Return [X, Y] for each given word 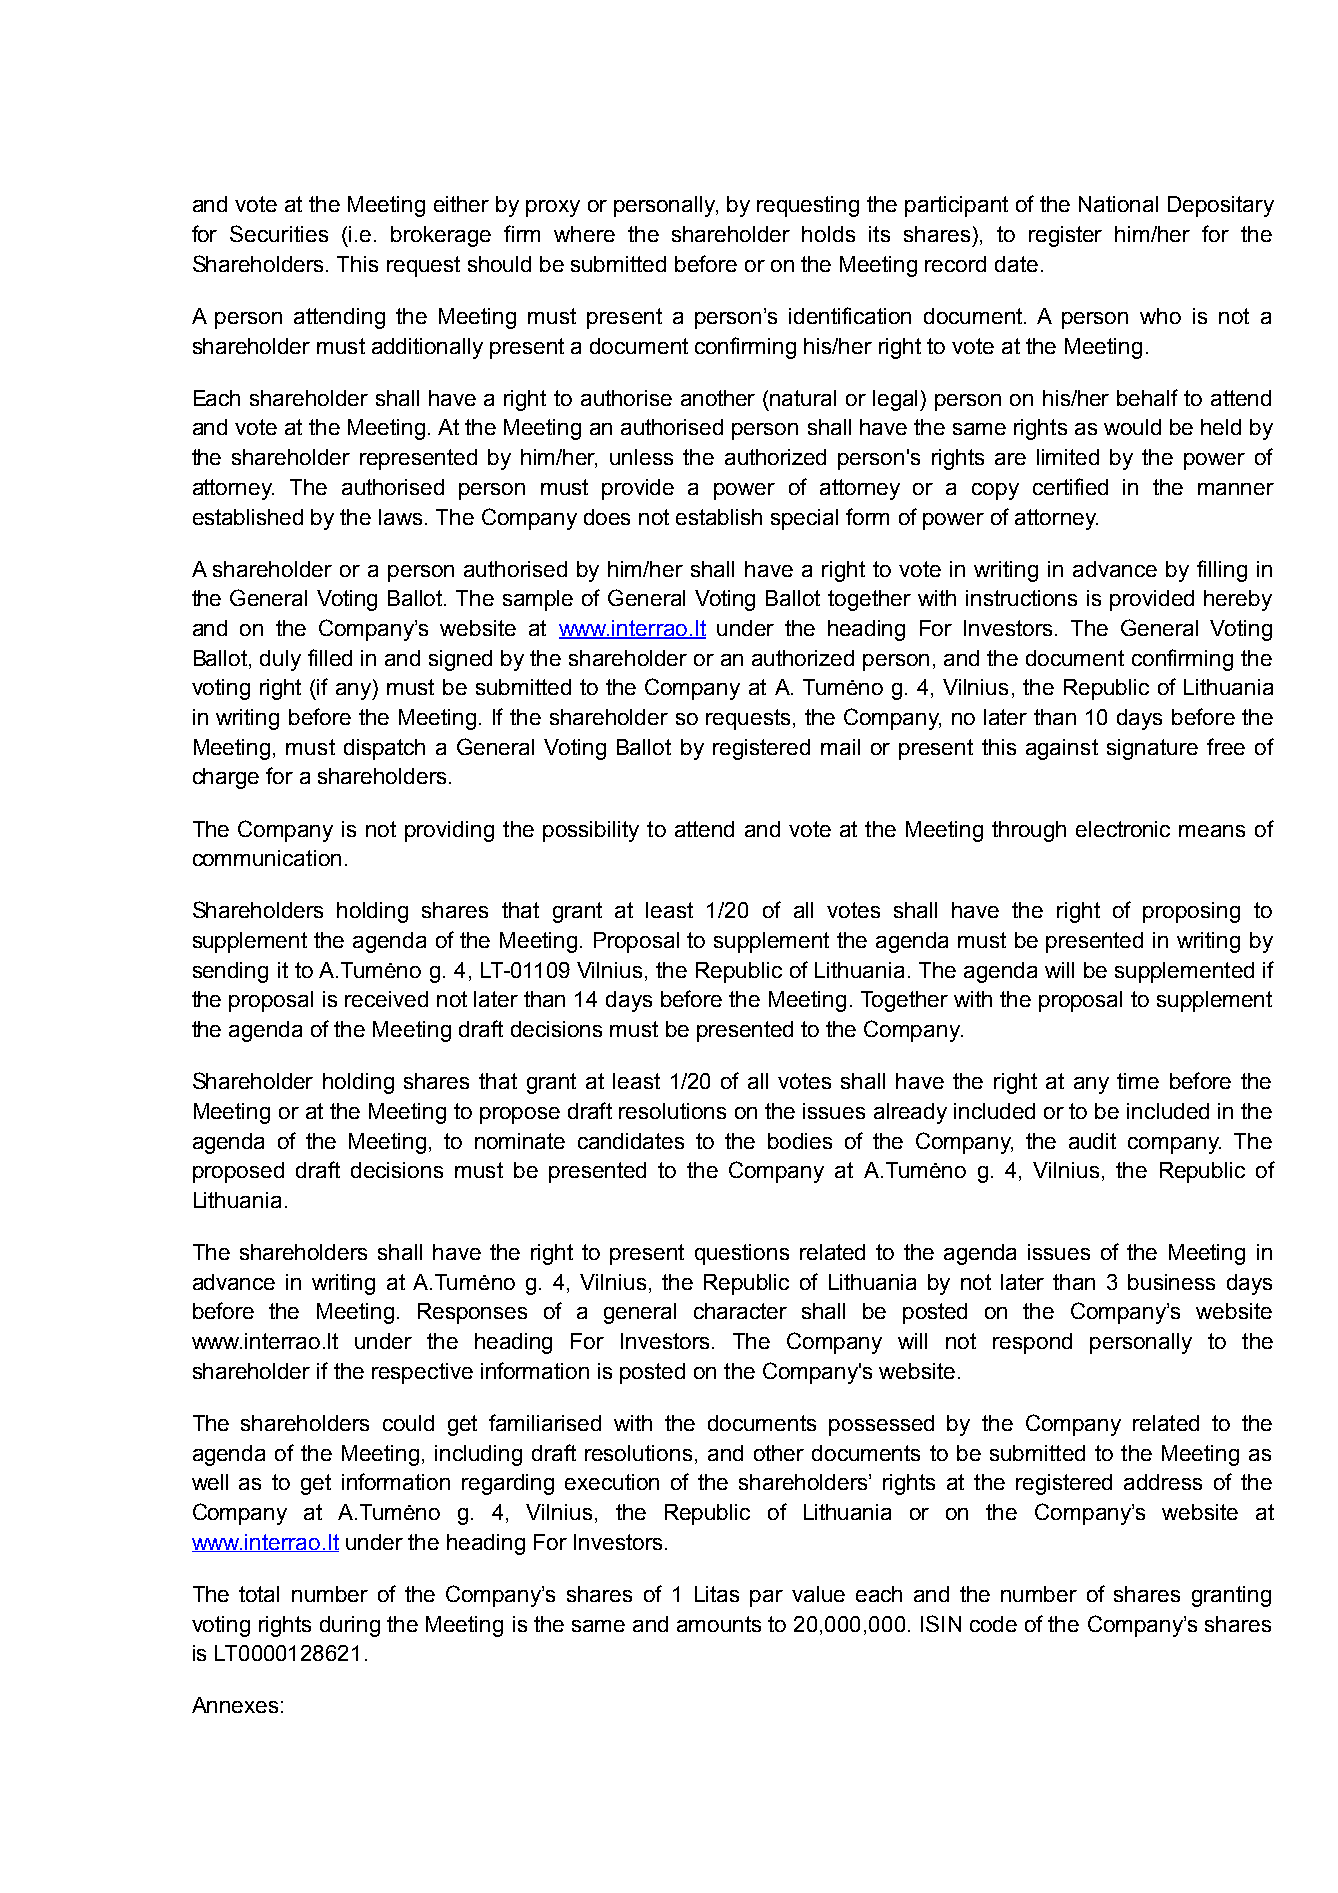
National [1118, 204]
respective [422, 1373]
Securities [279, 233]
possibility [591, 831]
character [740, 1311]
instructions [1021, 598]
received [386, 999]
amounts [719, 1624]
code [993, 1624]
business [1171, 1282]
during [350, 1626]
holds [828, 234]
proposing [1191, 912]
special [804, 519]
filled [330, 657]
